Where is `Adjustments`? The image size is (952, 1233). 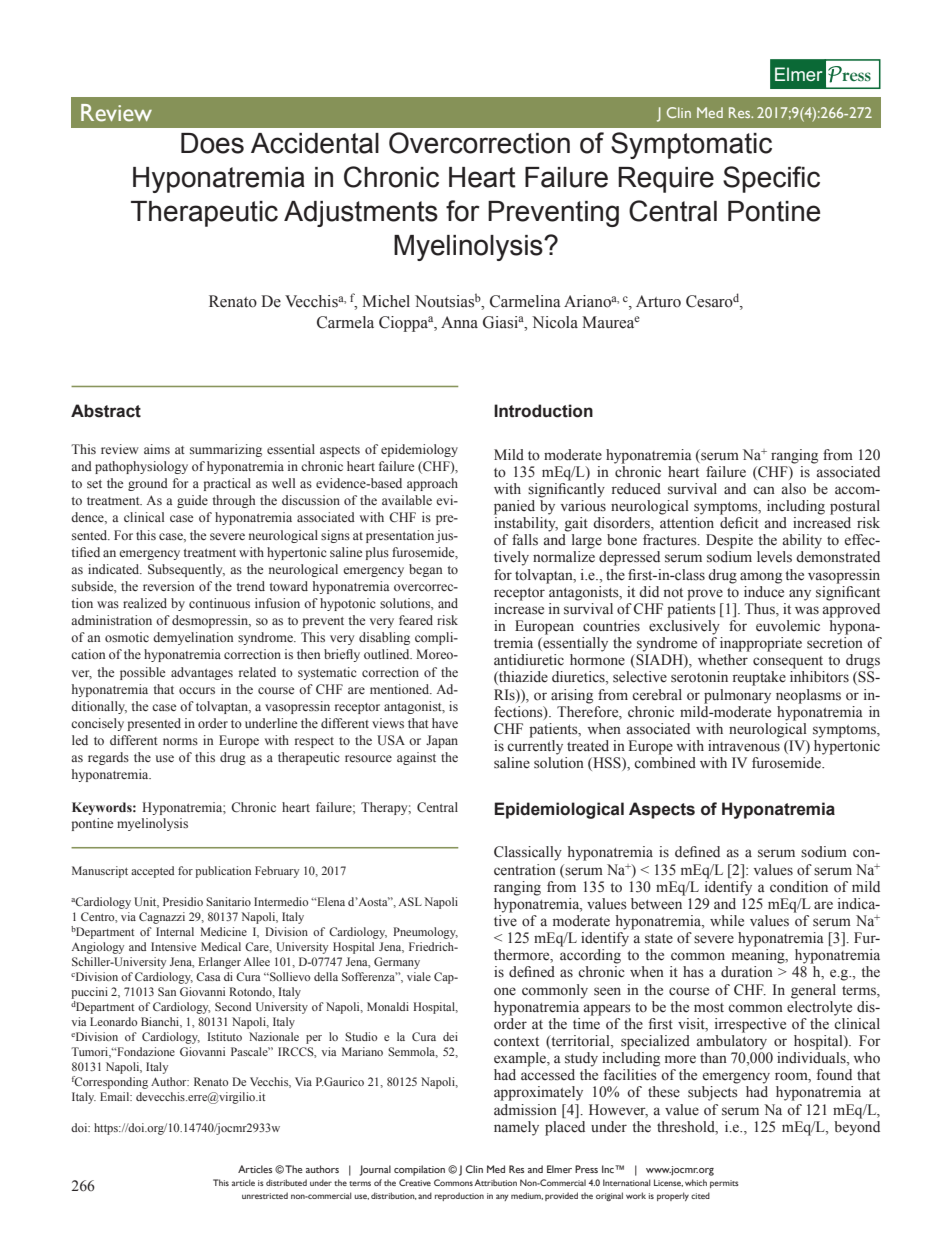 Adjustments is located at coordinates (361, 214).
